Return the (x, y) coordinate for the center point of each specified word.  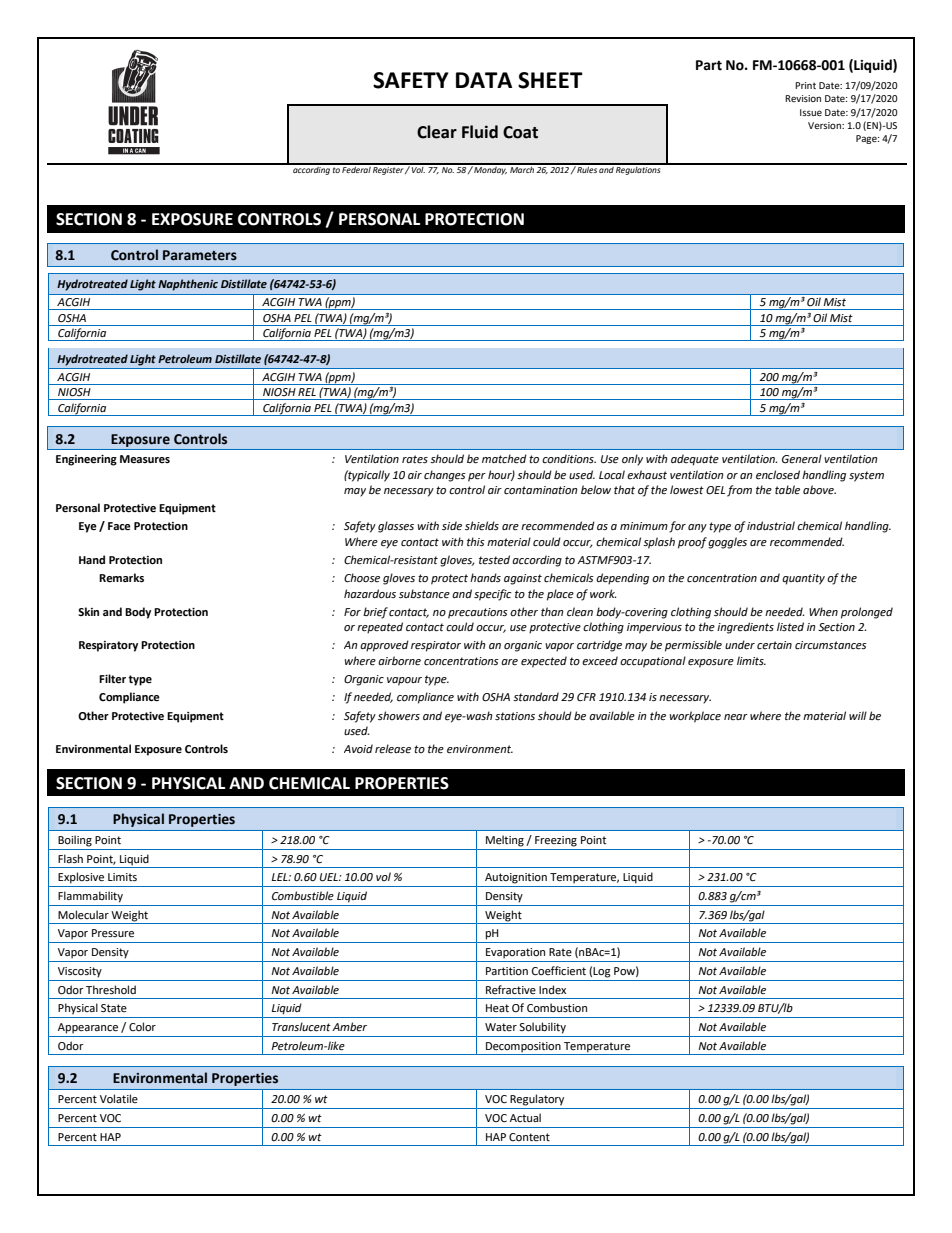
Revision (803, 98)
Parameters (200, 255)
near (736, 717)
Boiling (75, 841)
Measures (145, 459)
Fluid (480, 132)
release (393, 749)
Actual (525, 1117)
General (802, 459)
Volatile (119, 1098)
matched (504, 459)
